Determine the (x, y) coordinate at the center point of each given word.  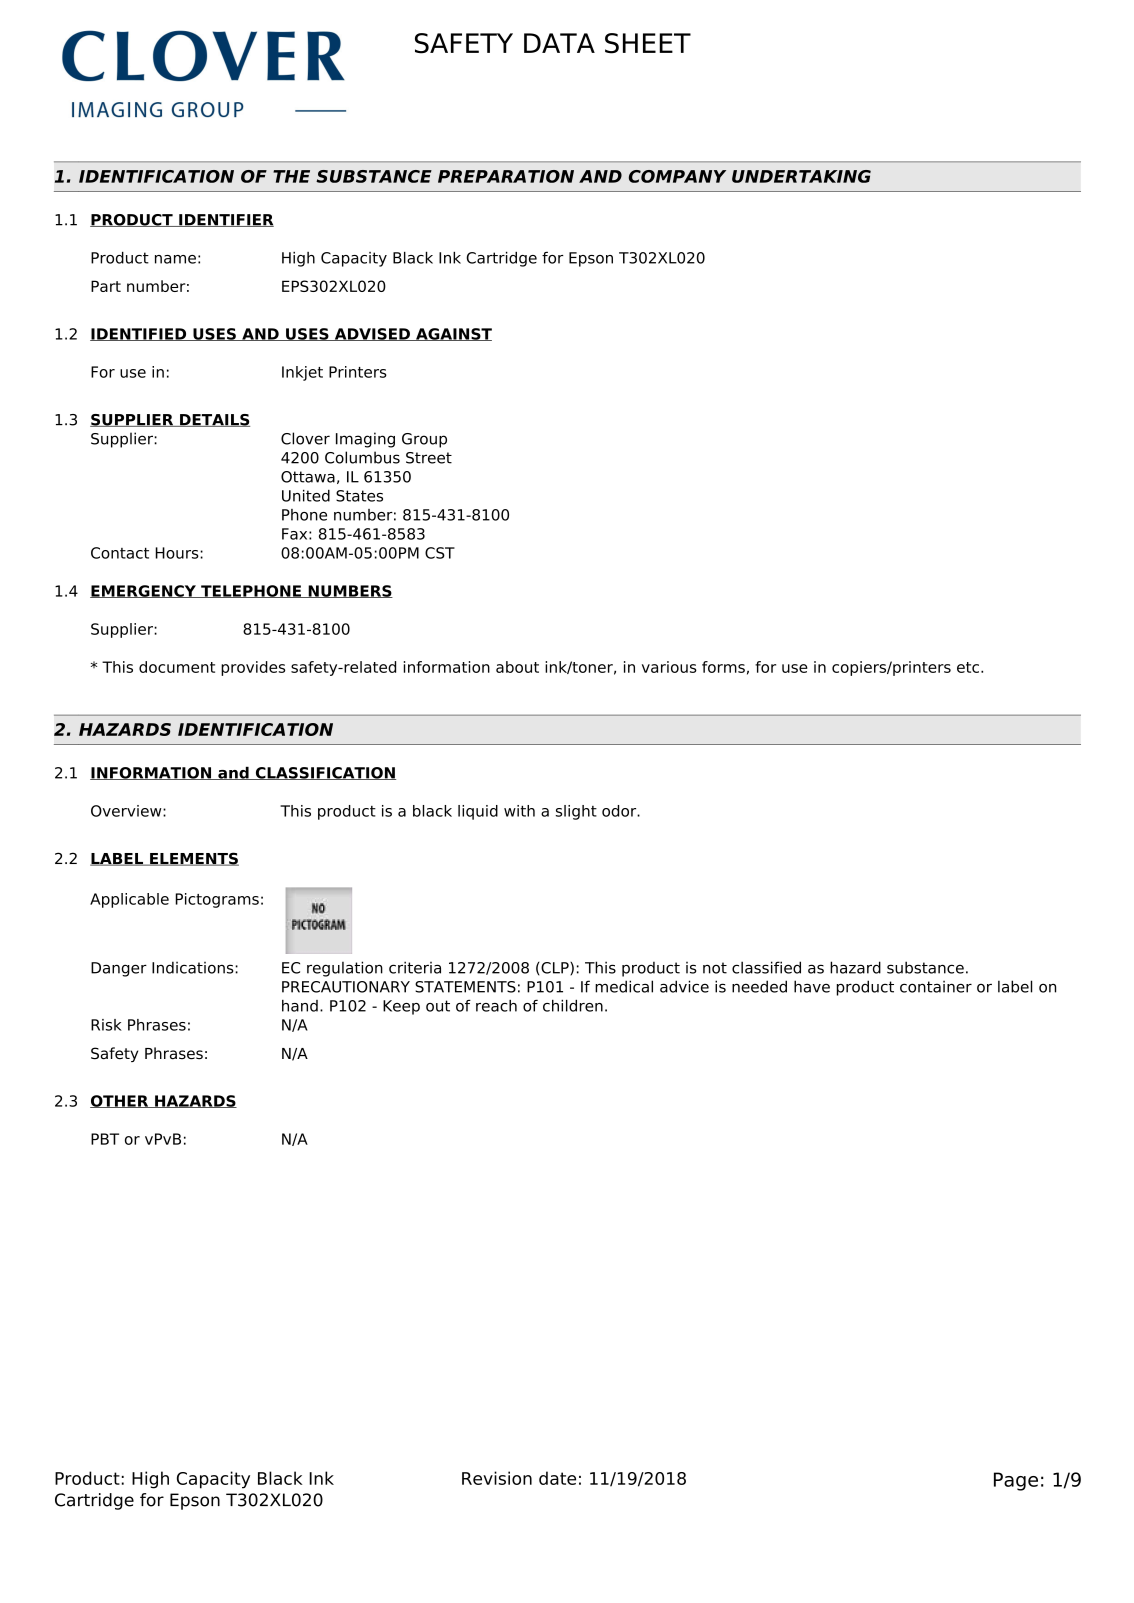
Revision (497, 1478)
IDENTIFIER (225, 220)
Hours (178, 553)
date (557, 1478)
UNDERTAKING (801, 176)
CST (440, 553)
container (936, 986)
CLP (555, 968)
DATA (559, 43)
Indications (194, 967)
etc (968, 667)
